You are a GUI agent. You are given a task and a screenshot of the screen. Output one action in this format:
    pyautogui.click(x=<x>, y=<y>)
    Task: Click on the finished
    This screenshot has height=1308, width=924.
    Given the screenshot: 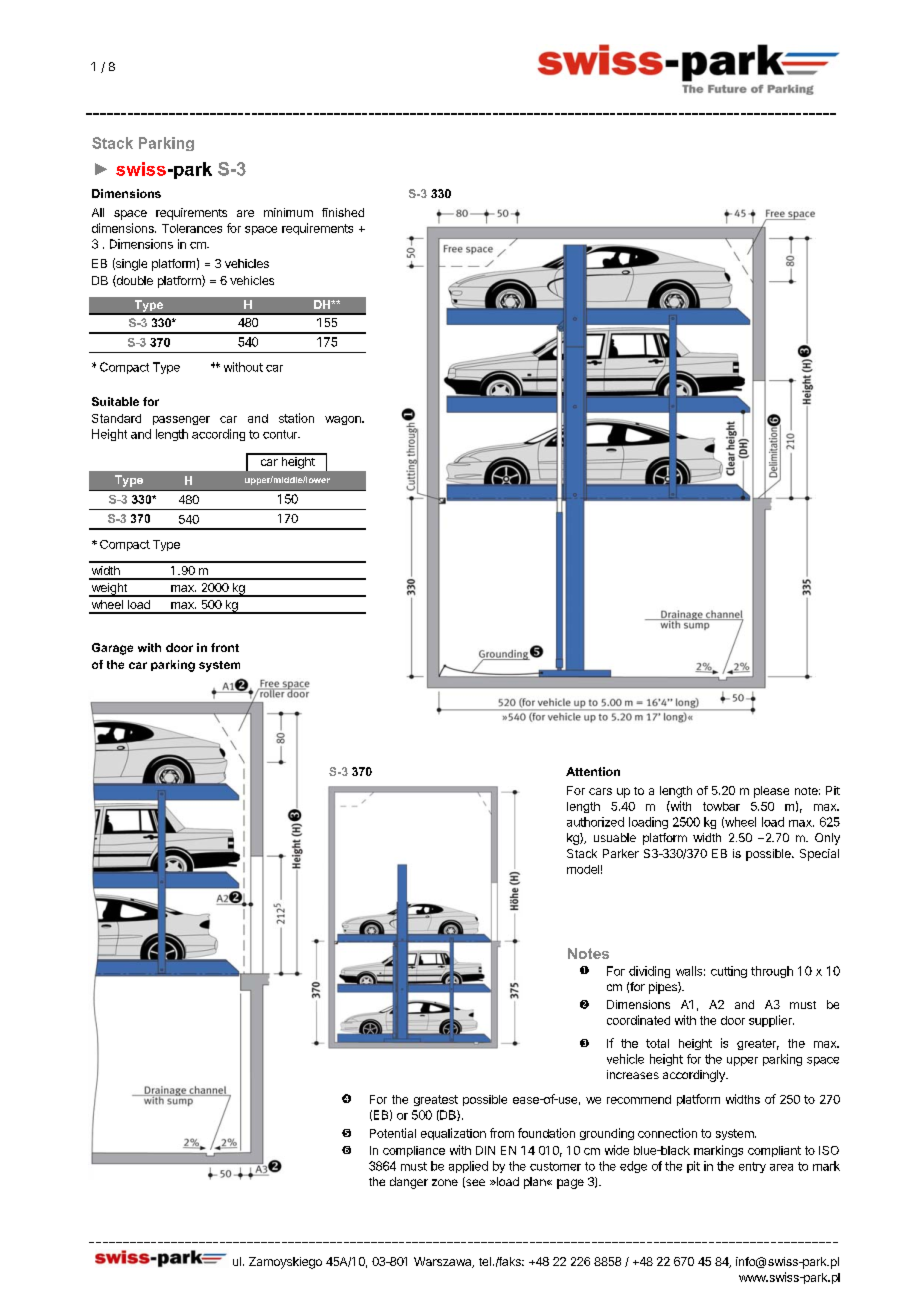 What is the action you would take?
    pyautogui.click(x=343, y=212)
